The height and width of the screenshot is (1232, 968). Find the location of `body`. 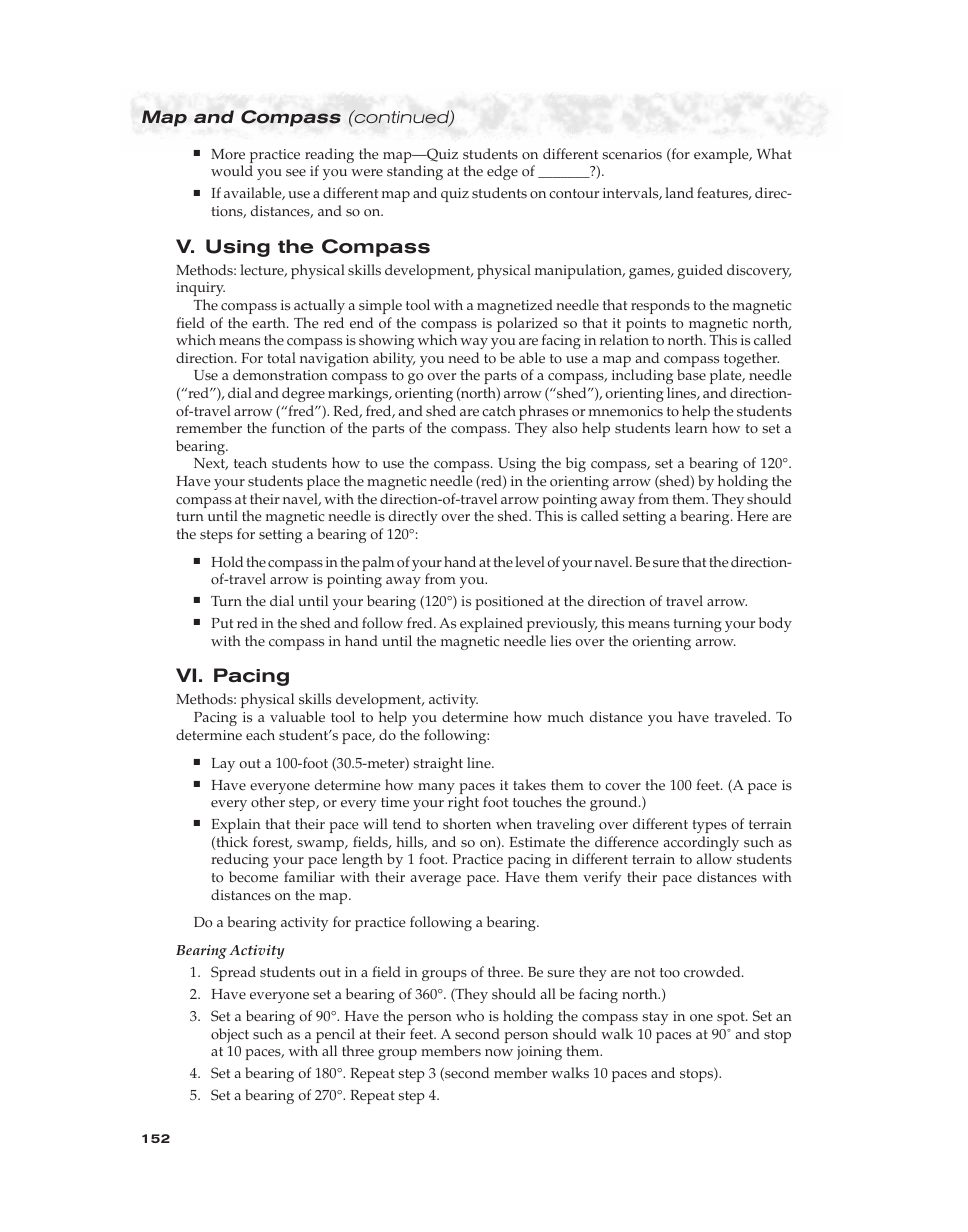

body is located at coordinates (775, 624).
